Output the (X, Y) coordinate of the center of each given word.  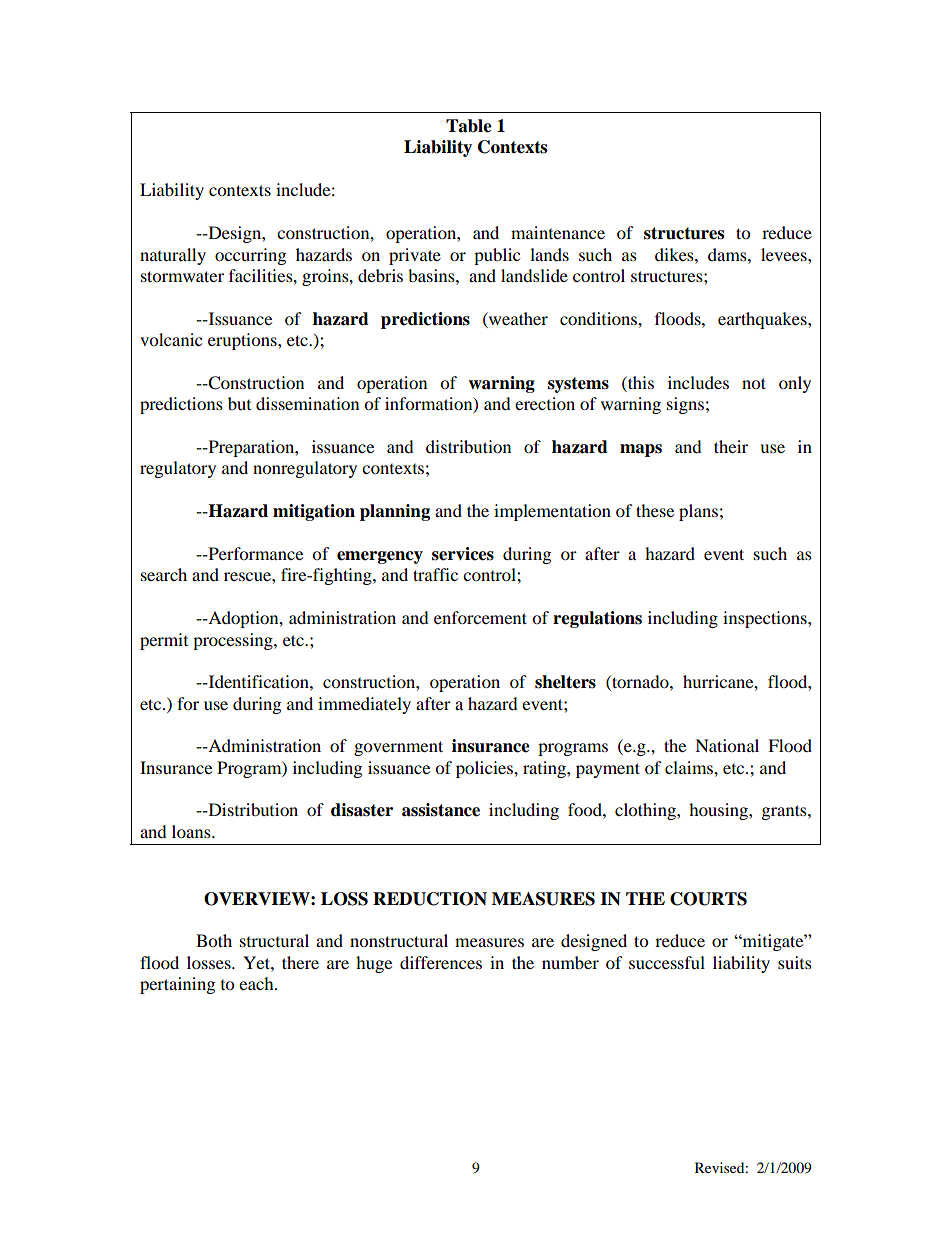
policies (485, 769)
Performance (254, 553)
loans (192, 831)
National (727, 745)
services (463, 554)
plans (698, 512)
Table (469, 126)
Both (214, 940)
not (754, 383)
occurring (250, 256)
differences (441, 962)
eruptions (243, 341)
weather (517, 318)
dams (728, 254)
